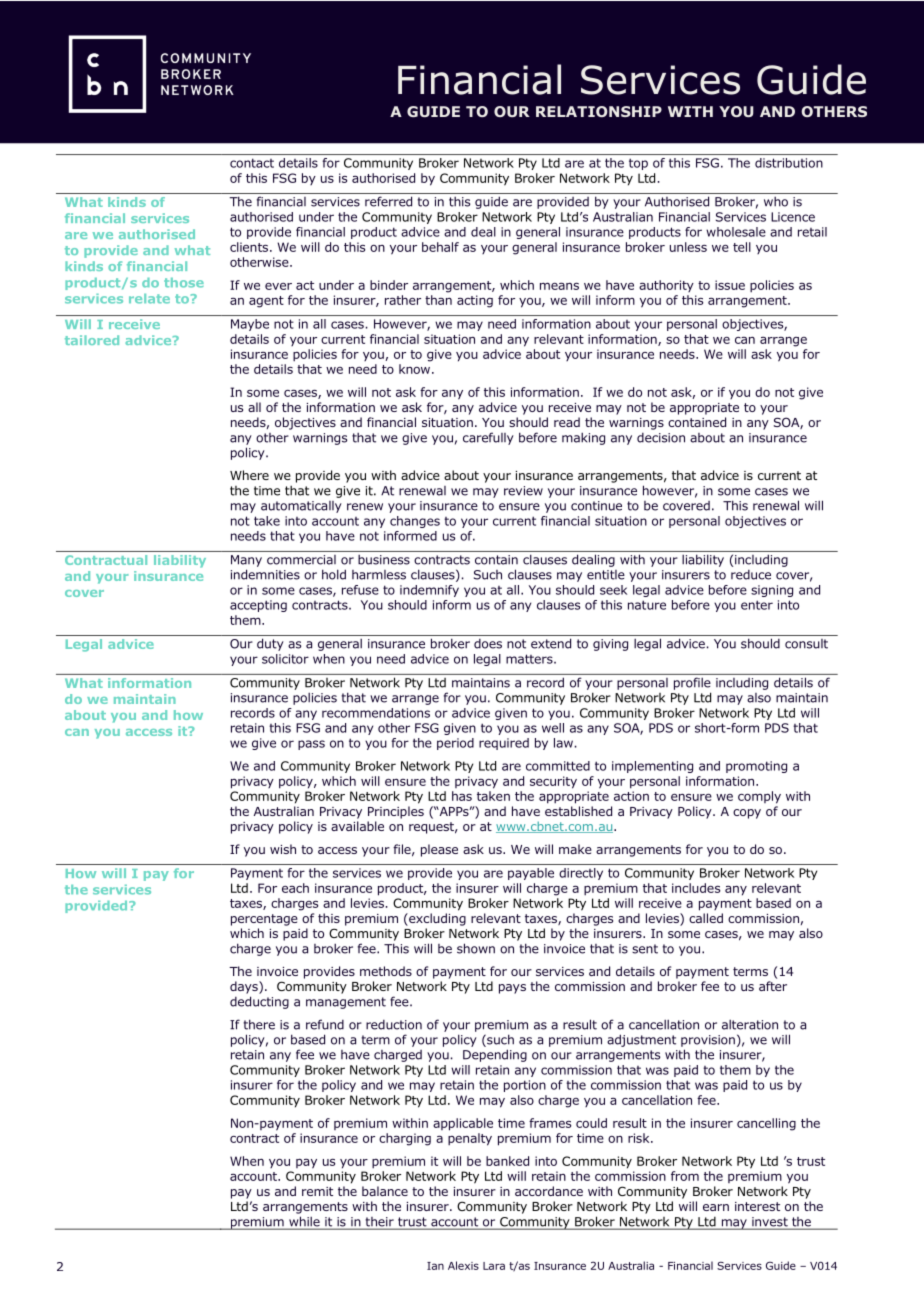 This screenshot has width=924, height=1309. I want to click on contact, so click(252, 163).
